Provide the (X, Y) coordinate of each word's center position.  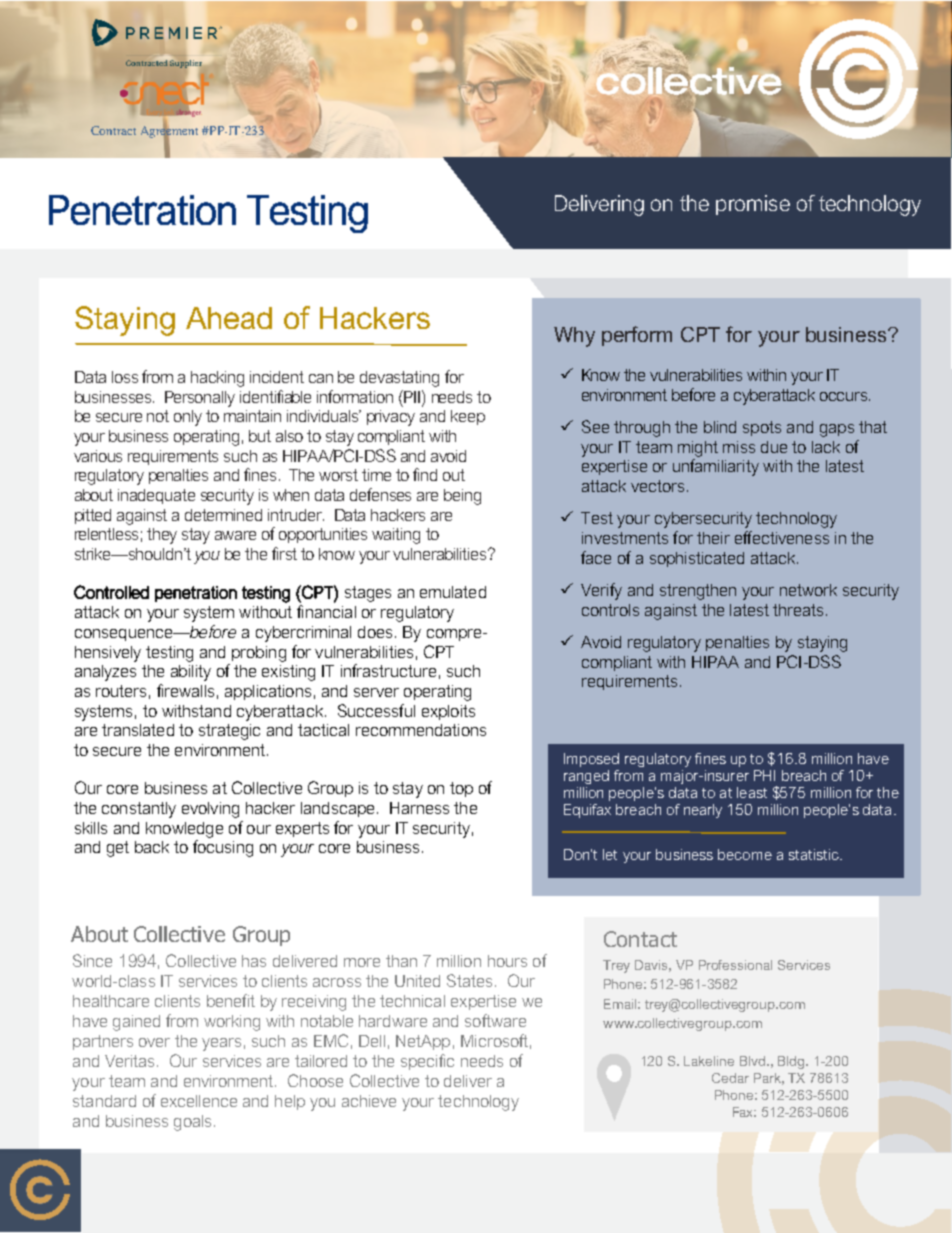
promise (753, 205)
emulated (453, 592)
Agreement (169, 132)
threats (798, 610)
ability (191, 673)
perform (637, 336)
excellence (199, 1101)
